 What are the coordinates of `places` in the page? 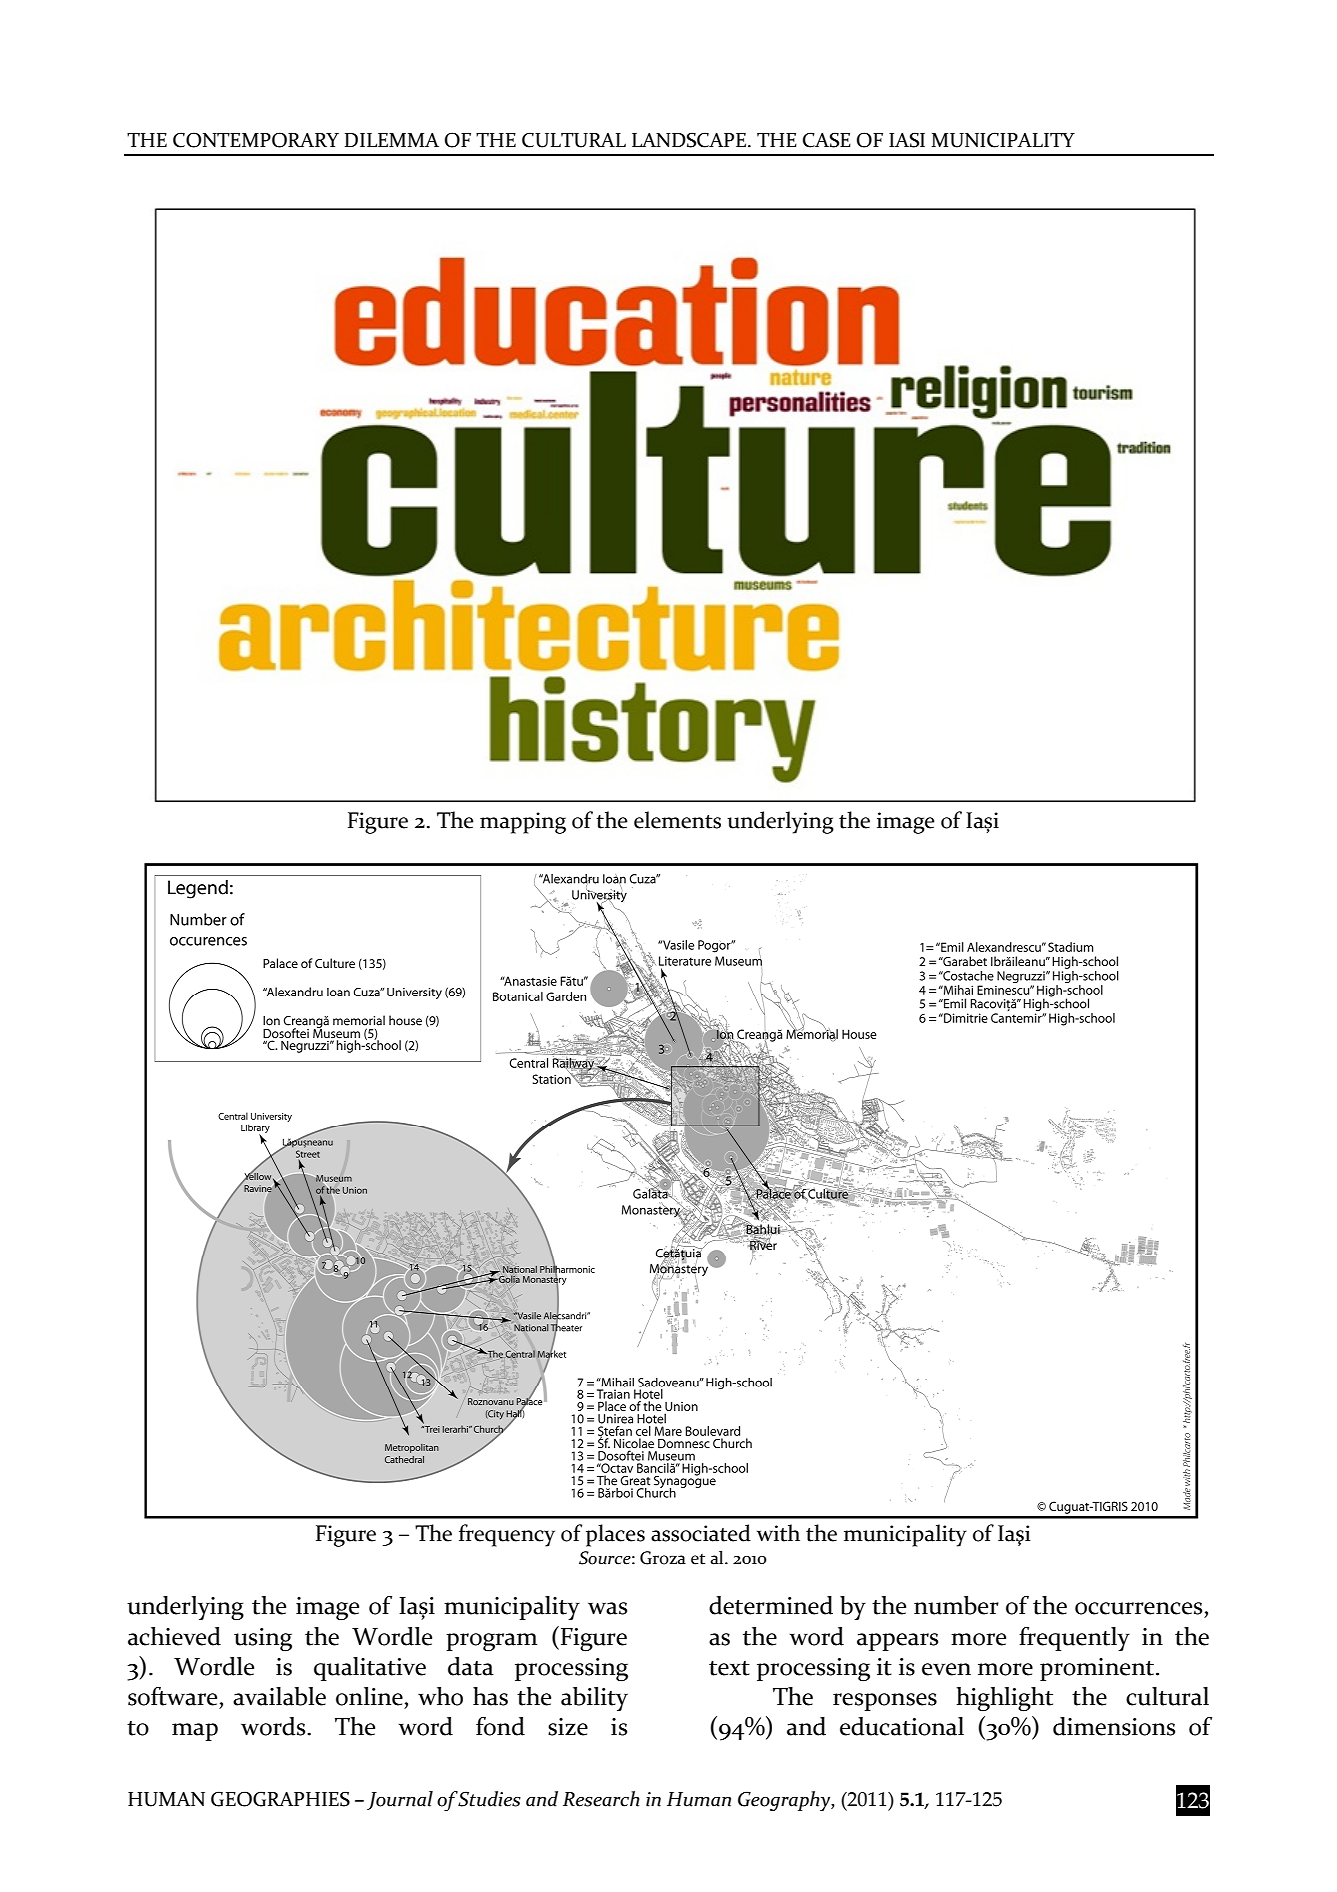 It's located at (615, 1535).
